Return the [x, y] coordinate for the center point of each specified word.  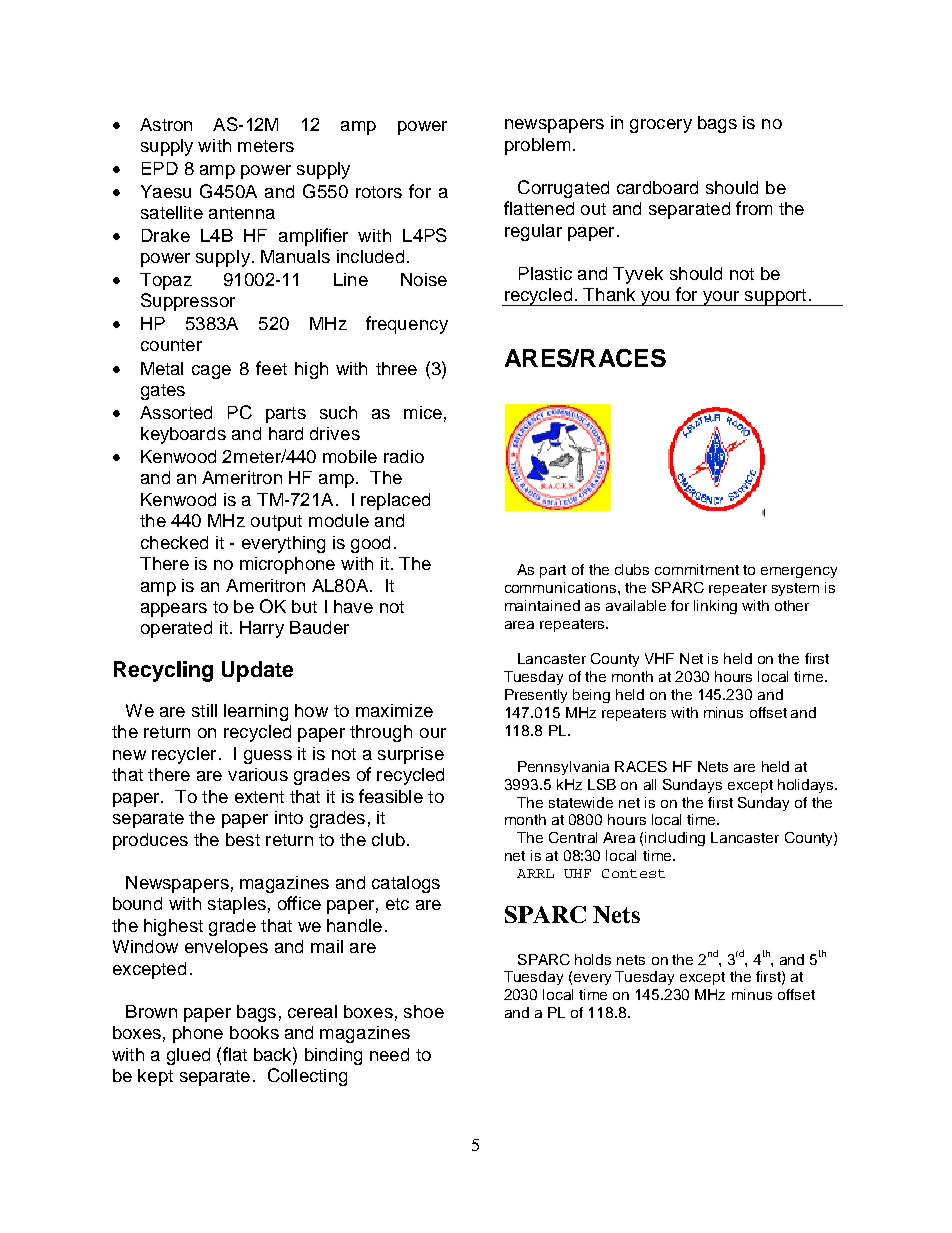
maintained [542, 605]
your [721, 298]
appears [174, 610]
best [243, 839]
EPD [160, 168]
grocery [661, 126]
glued [188, 1056]
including [675, 839]
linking [715, 607]
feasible [391, 796]
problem [537, 146]
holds [593, 959]
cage [211, 372]
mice [423, 412]
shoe [424, 1011]
